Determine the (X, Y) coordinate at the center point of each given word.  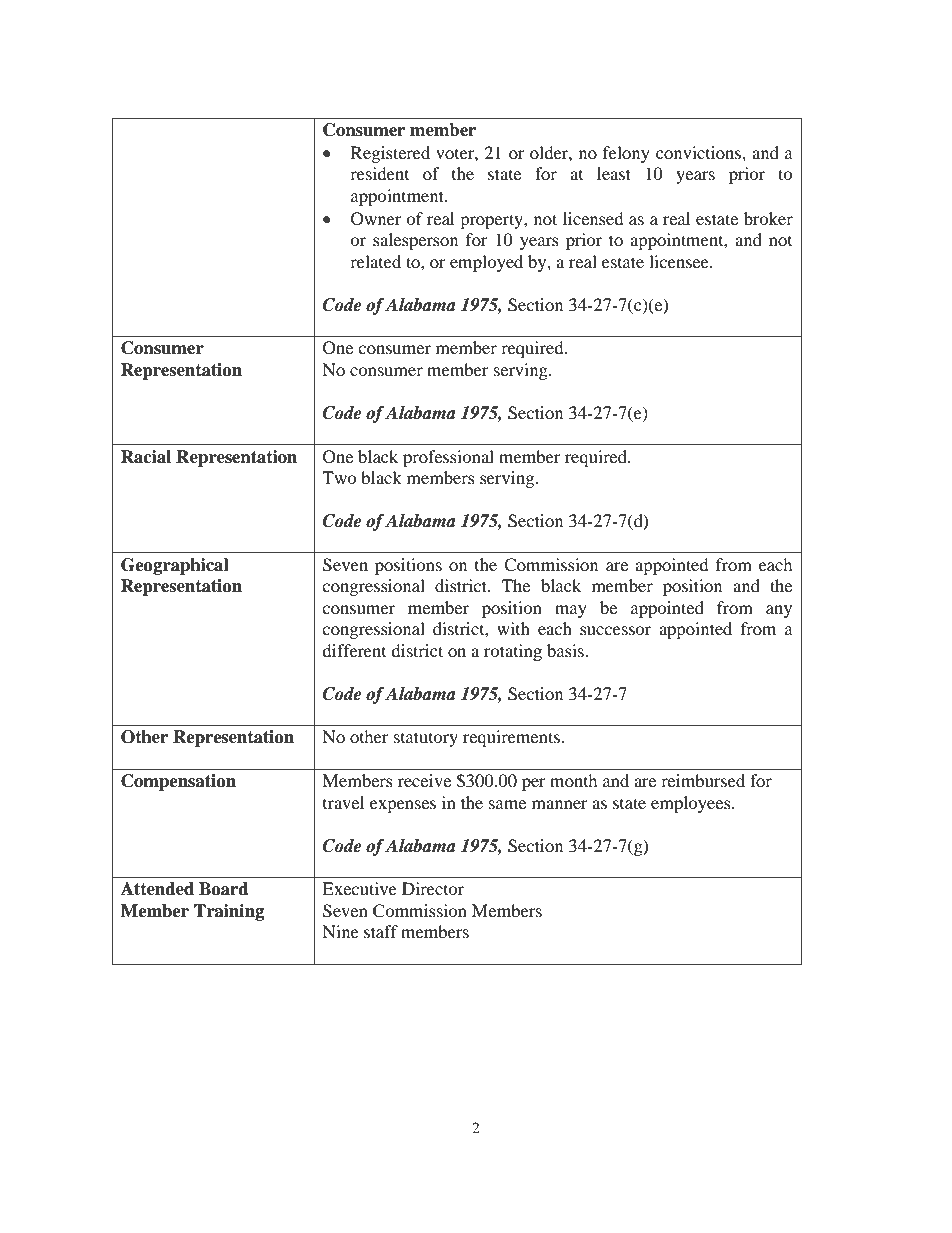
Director (433, 888)
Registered (390, 154)
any (779, 611)
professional (448, 458)
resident (379, 173)
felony (626, 154)
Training (229, 912)
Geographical (175, 566)
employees (692, 804)
